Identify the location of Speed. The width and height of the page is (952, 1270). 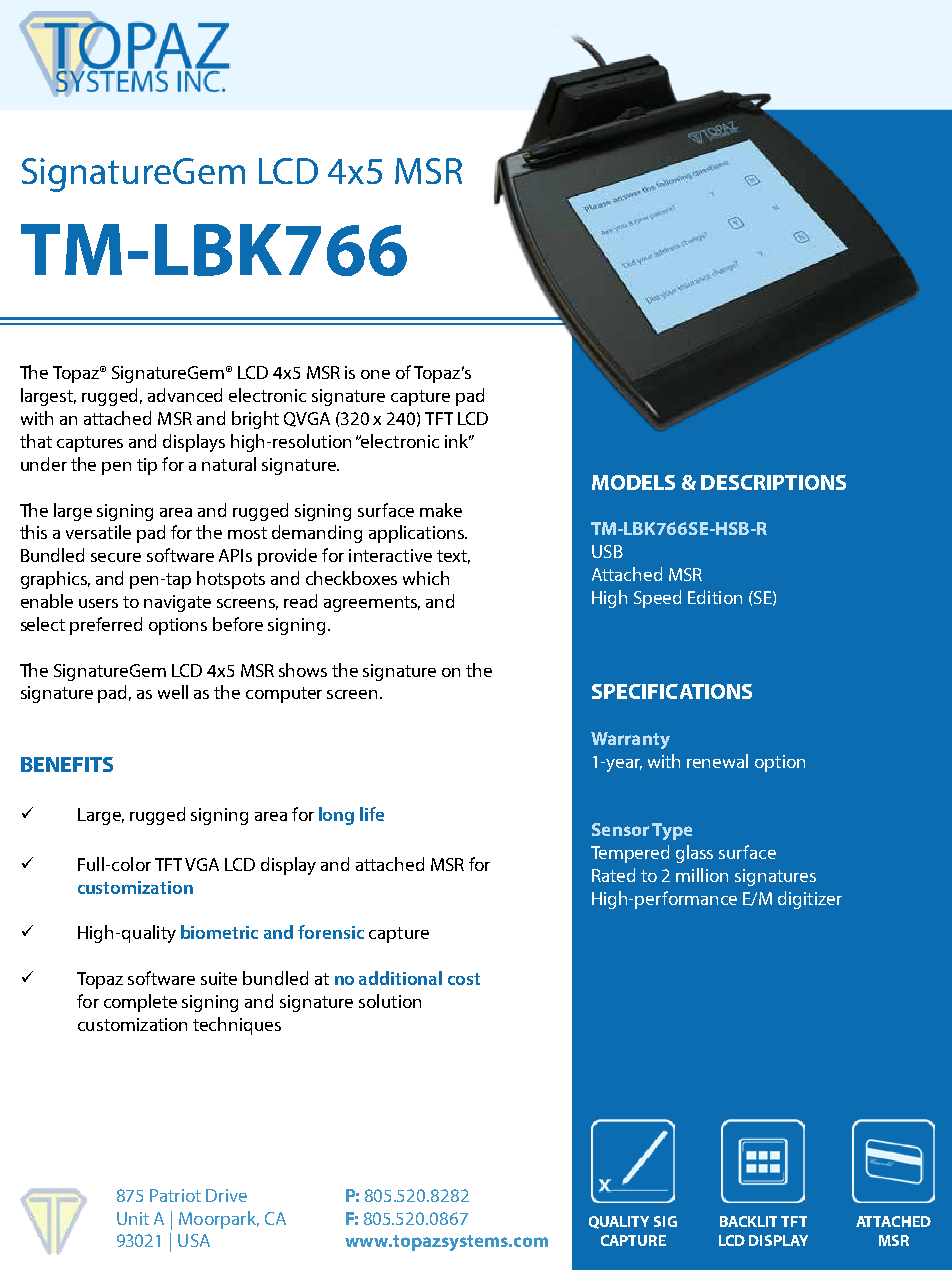
(657, 599).
